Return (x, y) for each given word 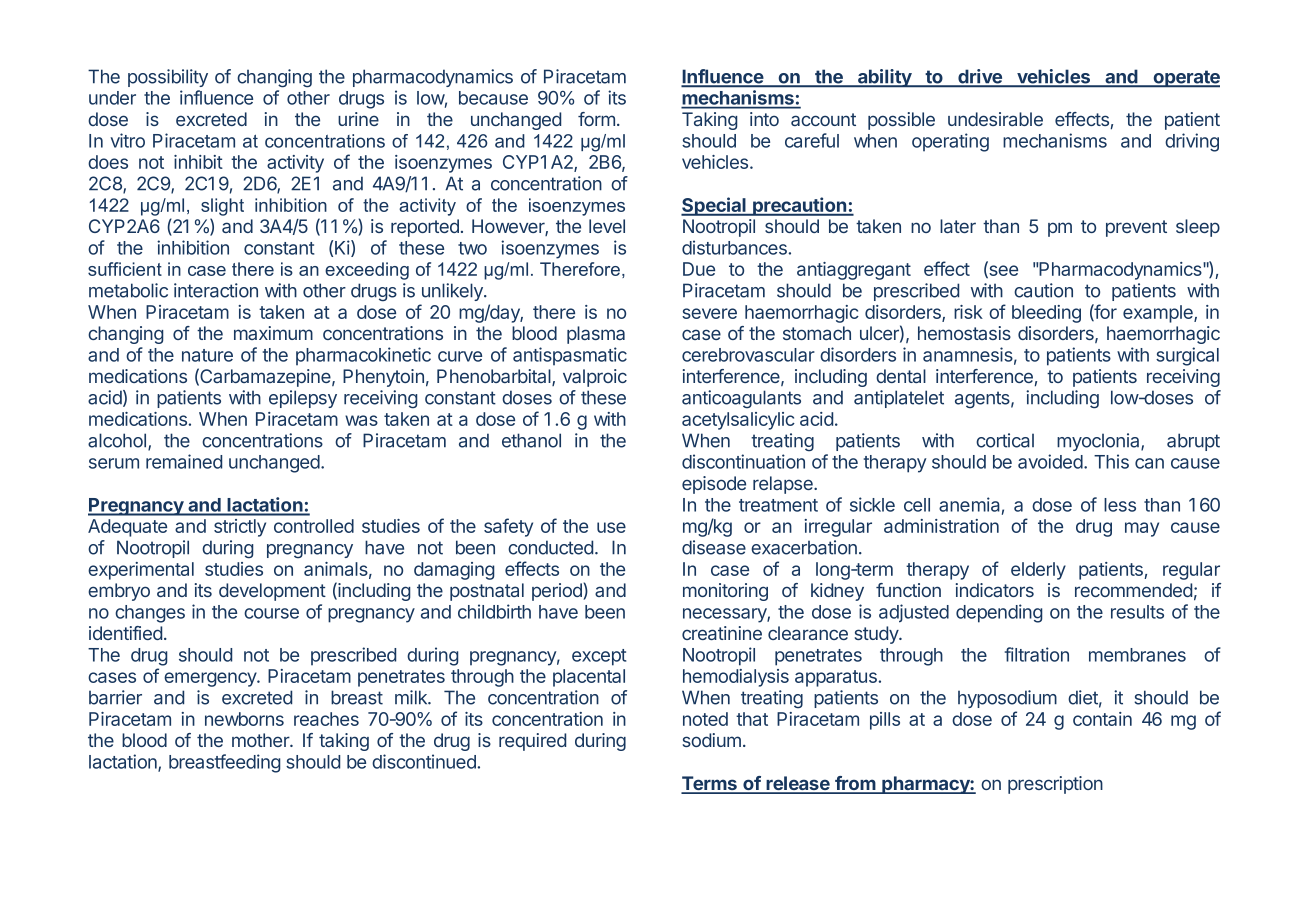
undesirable (995, 119)
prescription (1055, 785)
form (596, 119)
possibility (168, 78)
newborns (244, 719)
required (532, 742)
